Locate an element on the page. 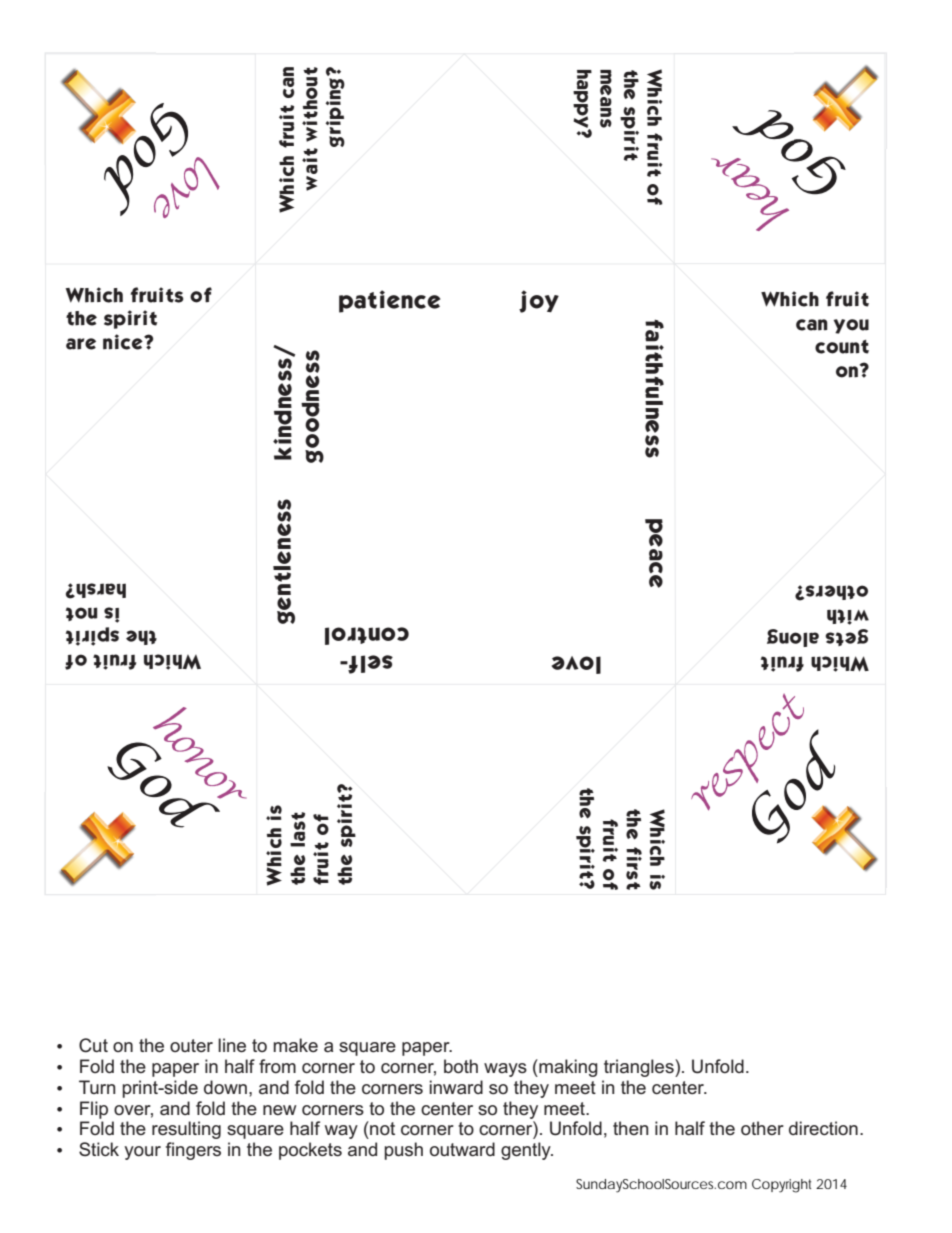 The width and height of the document is (952, 1233). resulting is located at coordinates (186, 1130).
